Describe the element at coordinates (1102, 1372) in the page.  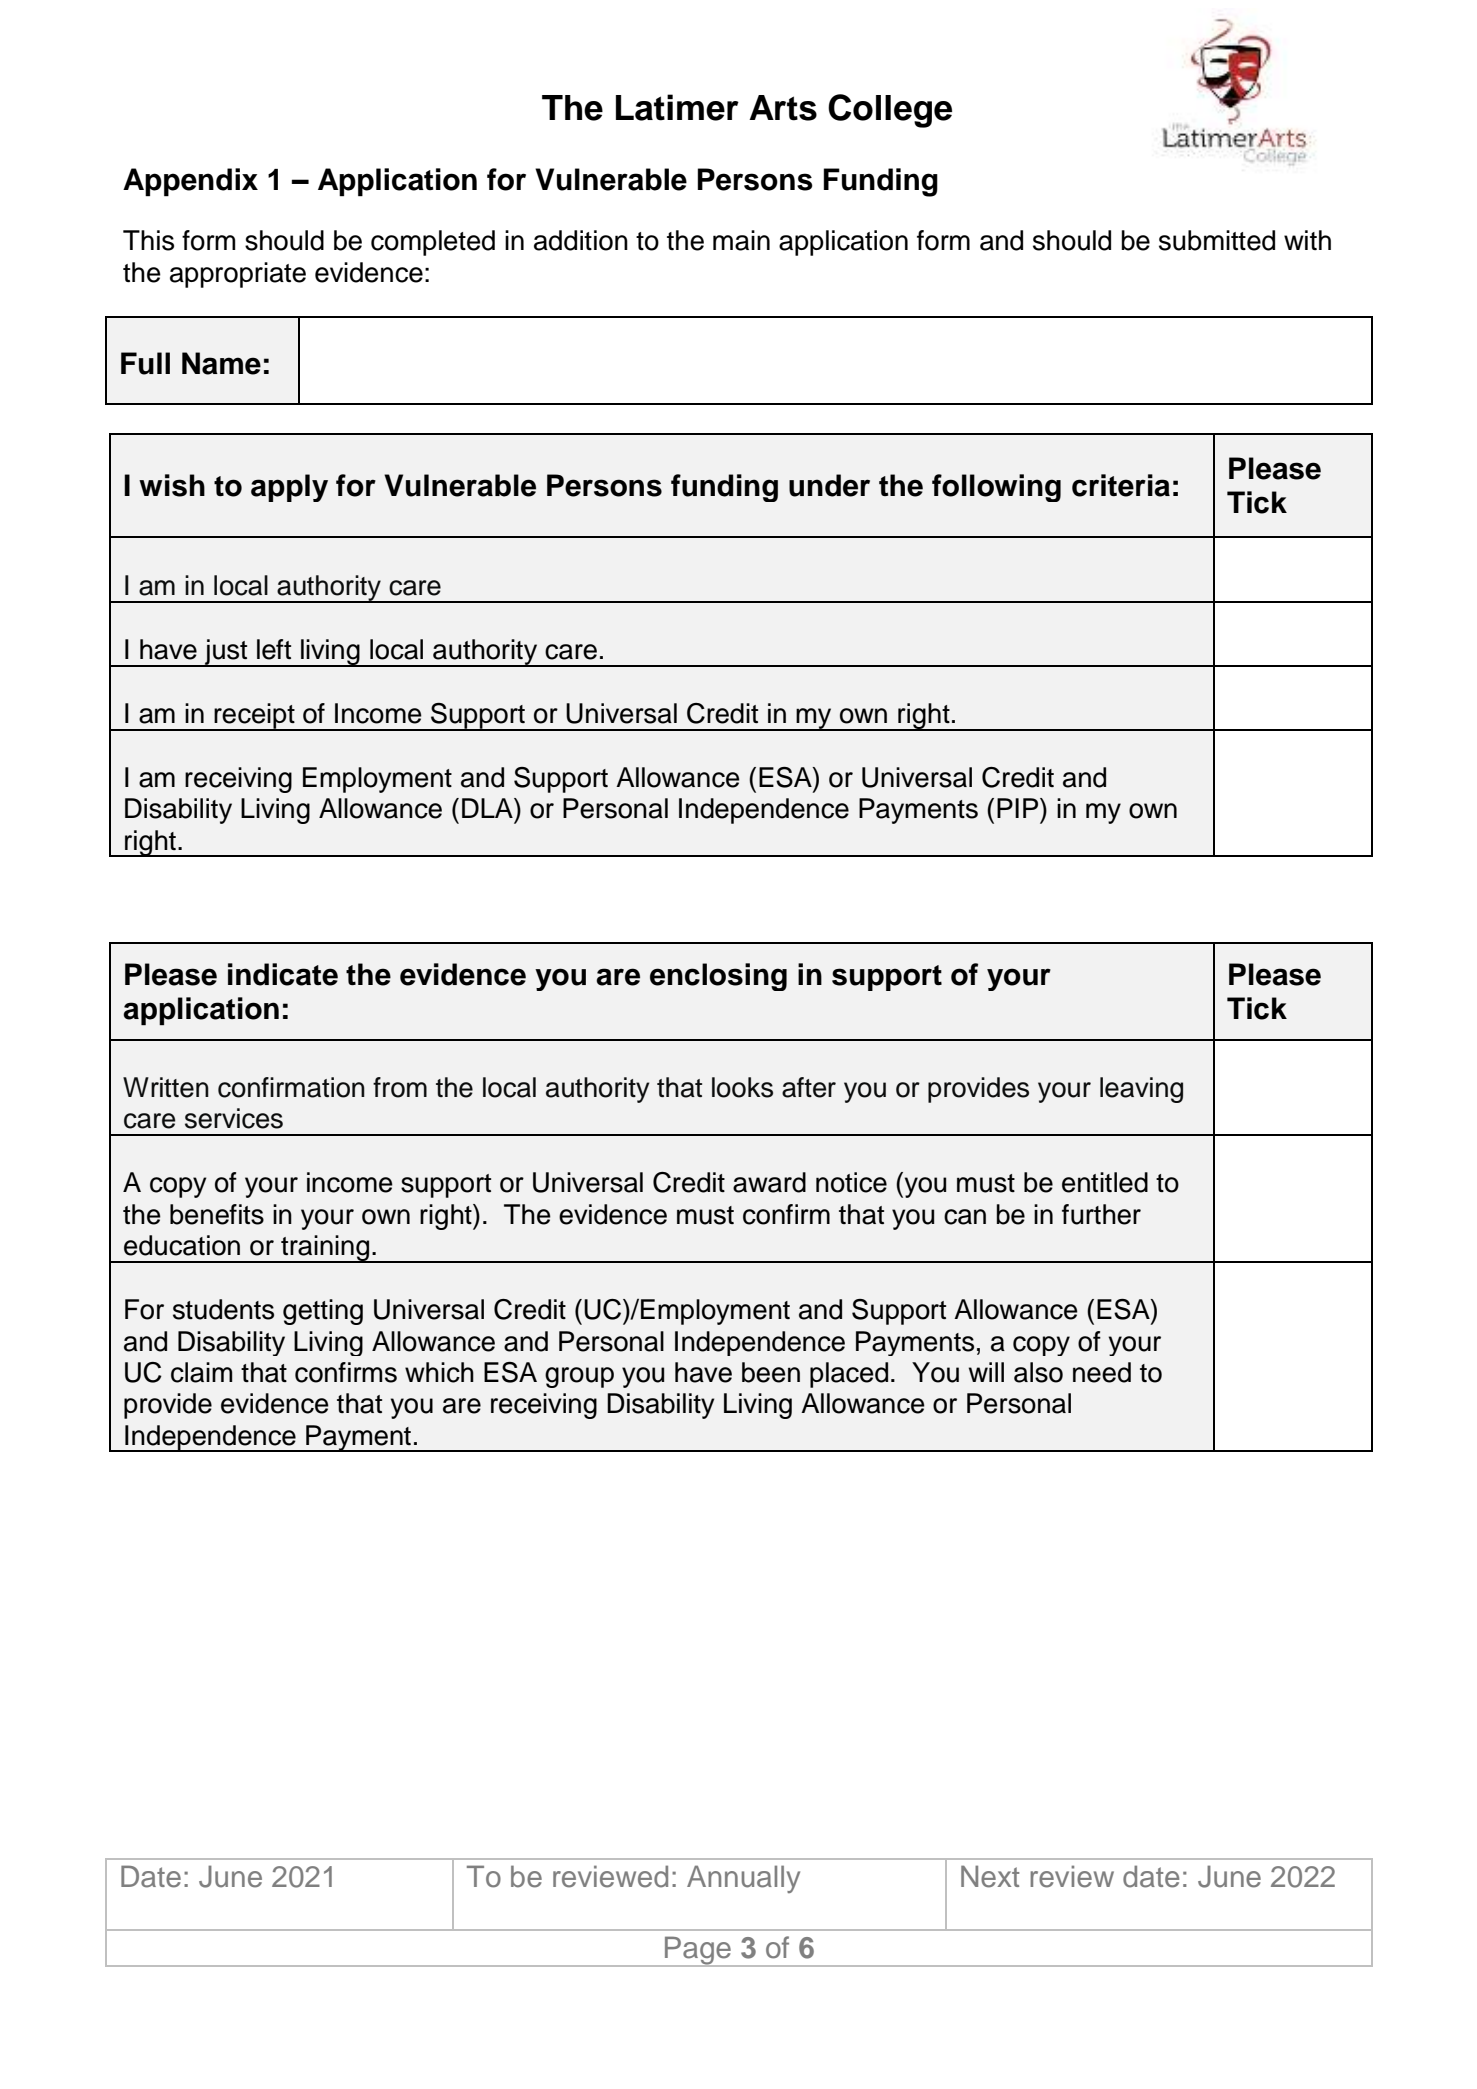
I see `need` at that location.
